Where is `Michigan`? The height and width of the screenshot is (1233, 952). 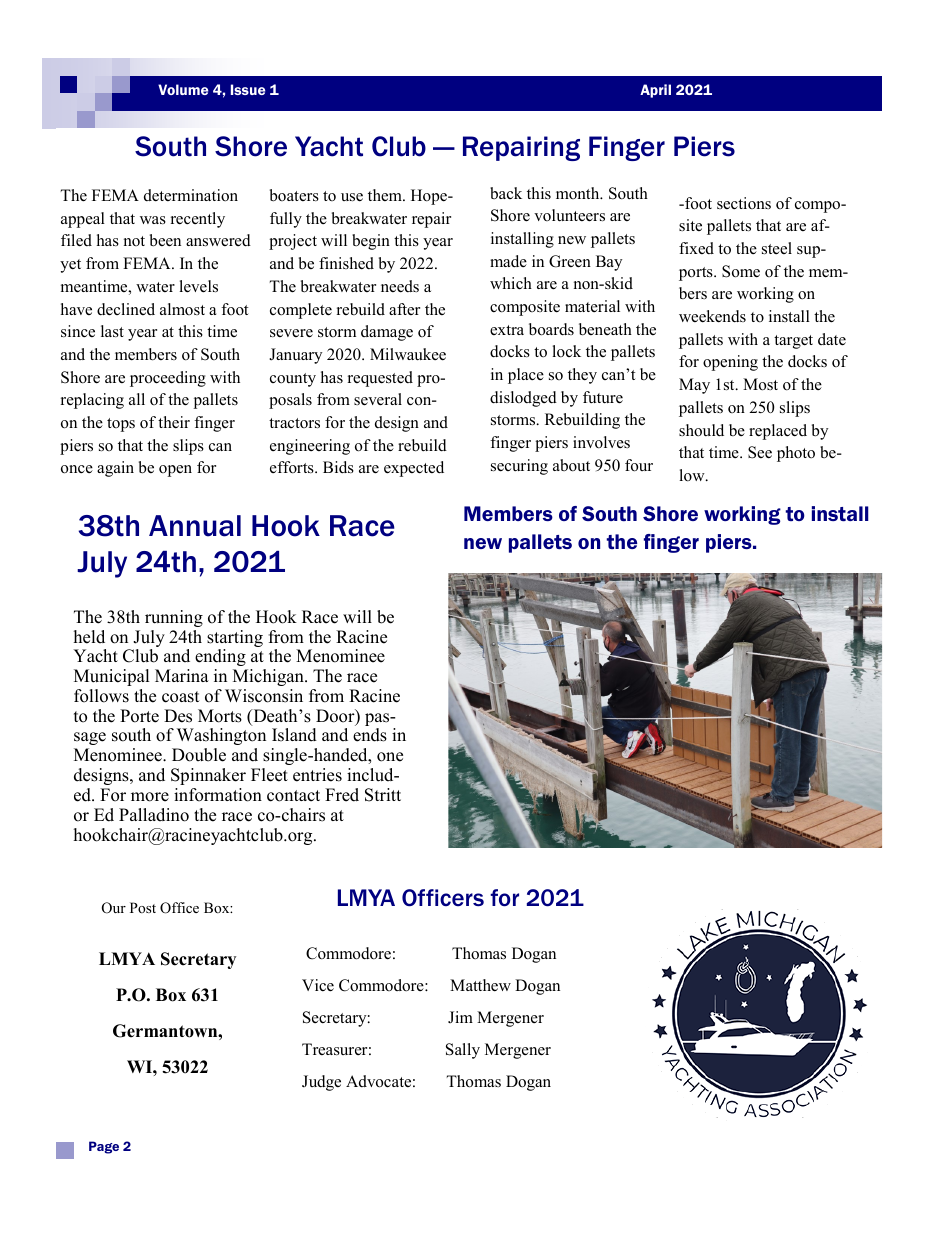
Michigan is located at coordinates (269, 677).
